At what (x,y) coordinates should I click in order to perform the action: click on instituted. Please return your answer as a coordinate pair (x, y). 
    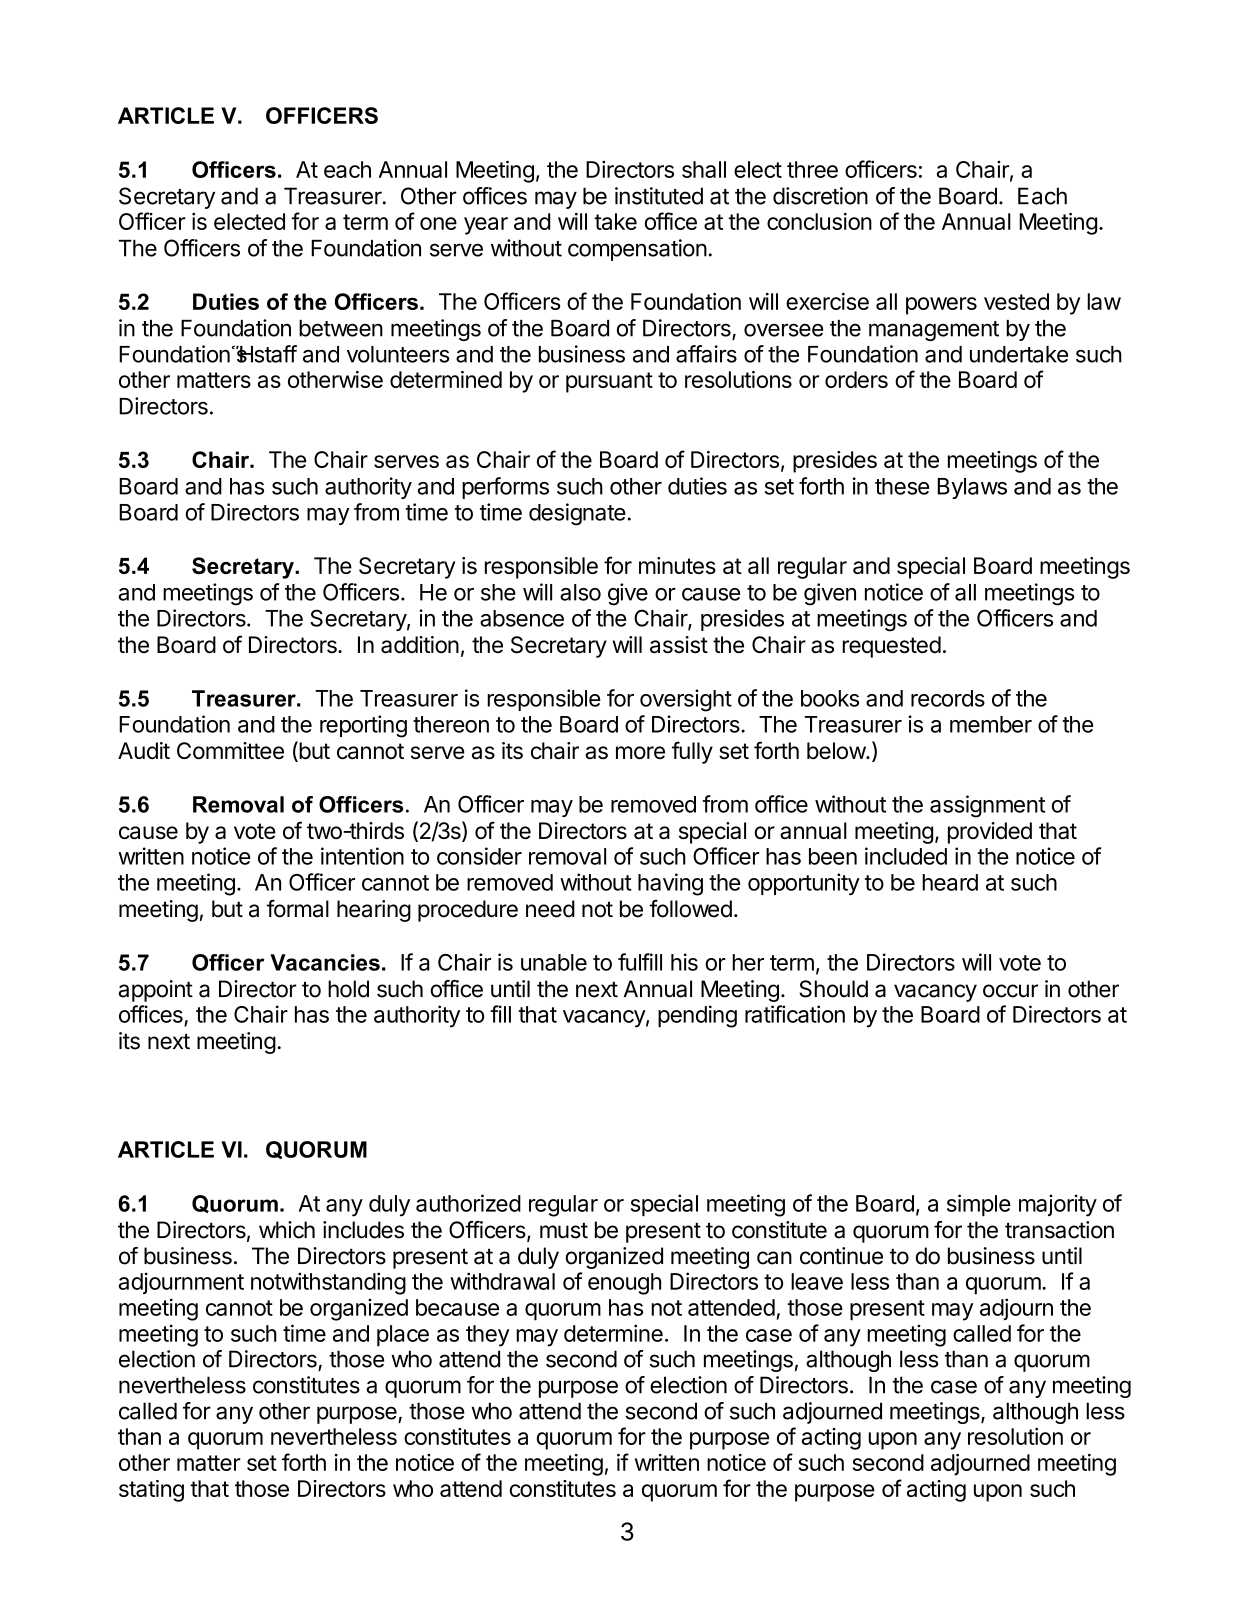
    Looking at the image, I should click on (659, 196).
